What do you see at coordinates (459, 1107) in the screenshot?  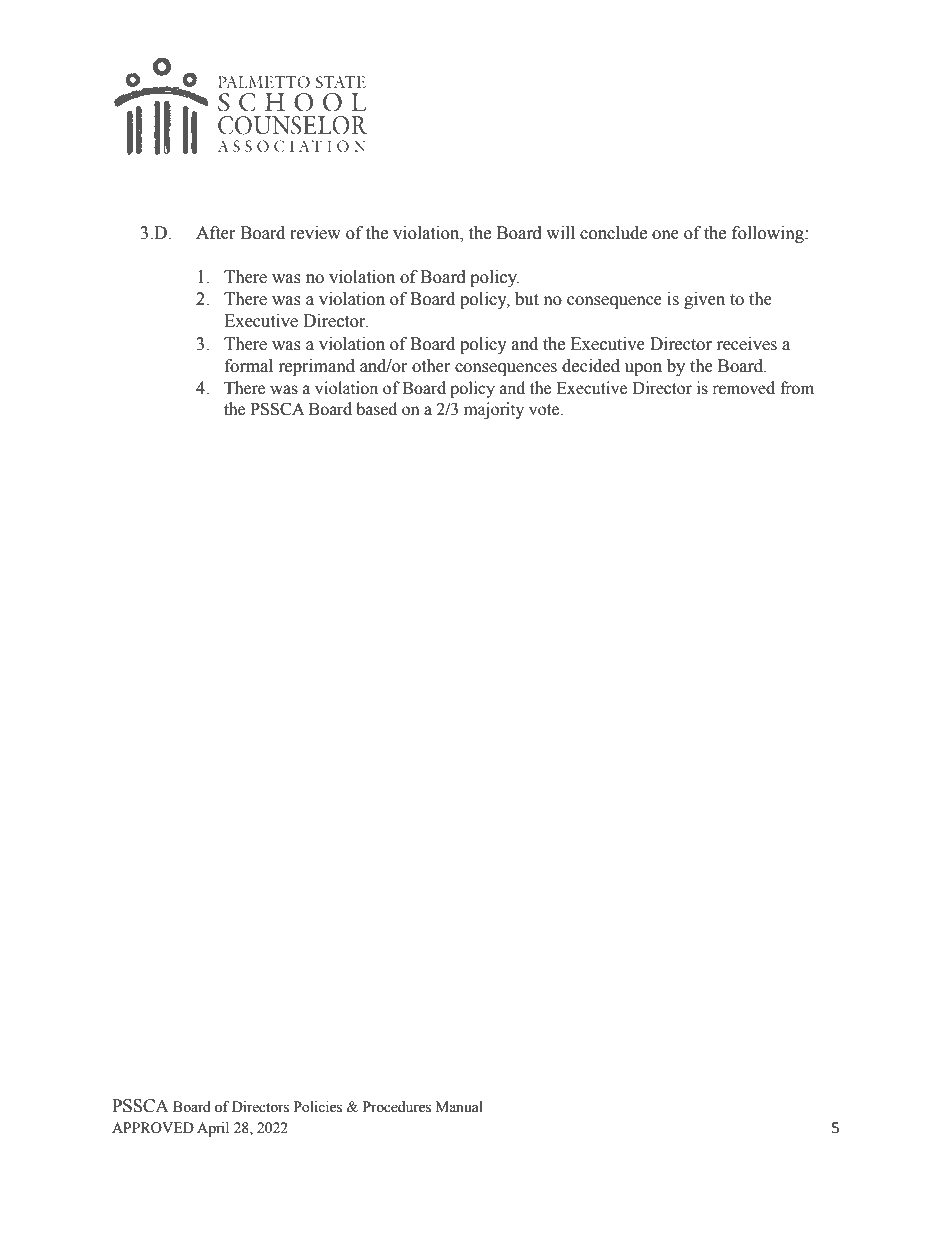 I see `Manual` at bounding box center [459, 1107].
